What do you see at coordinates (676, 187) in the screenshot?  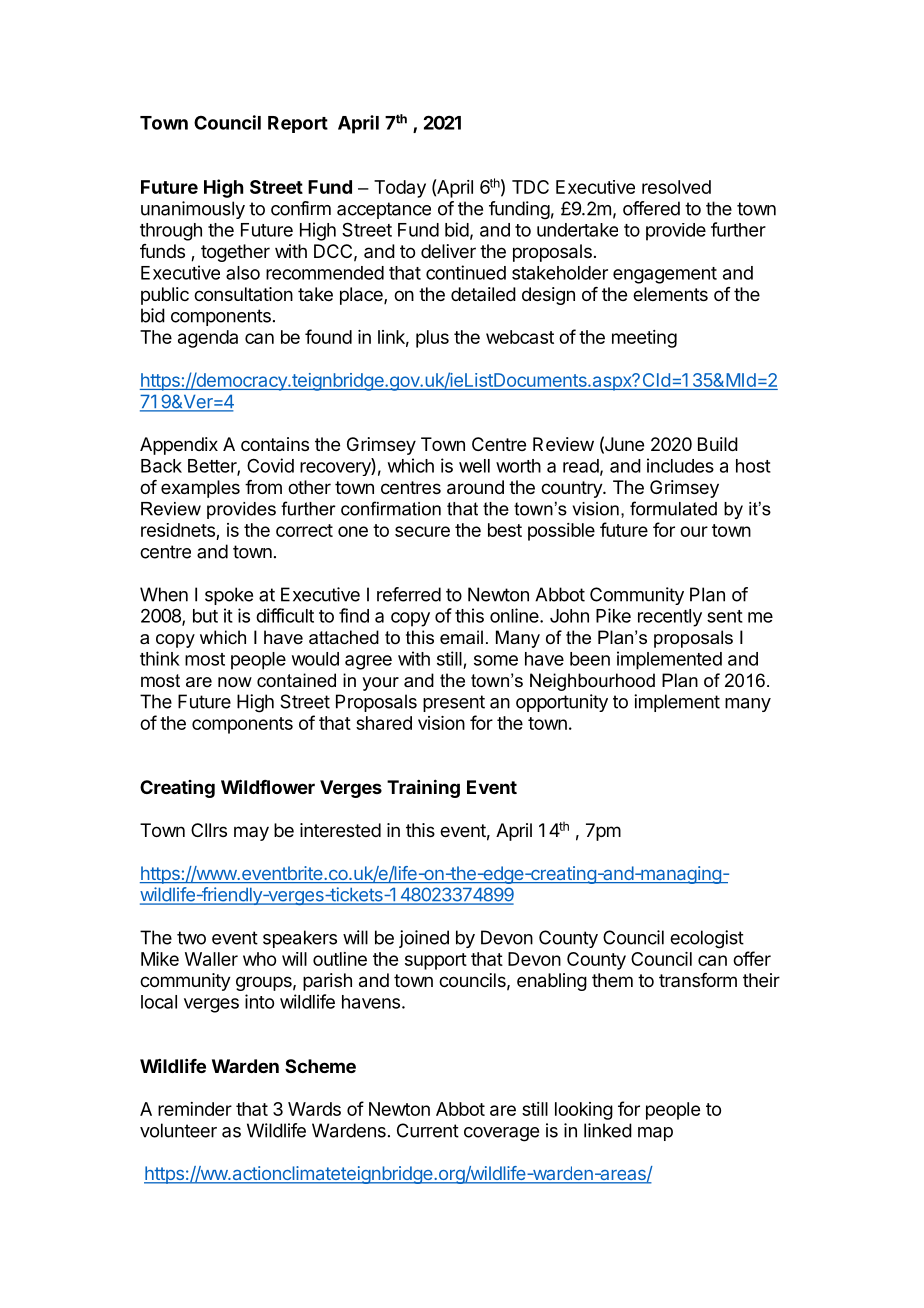 I see `resolved` at bounding box center [676, 187].
